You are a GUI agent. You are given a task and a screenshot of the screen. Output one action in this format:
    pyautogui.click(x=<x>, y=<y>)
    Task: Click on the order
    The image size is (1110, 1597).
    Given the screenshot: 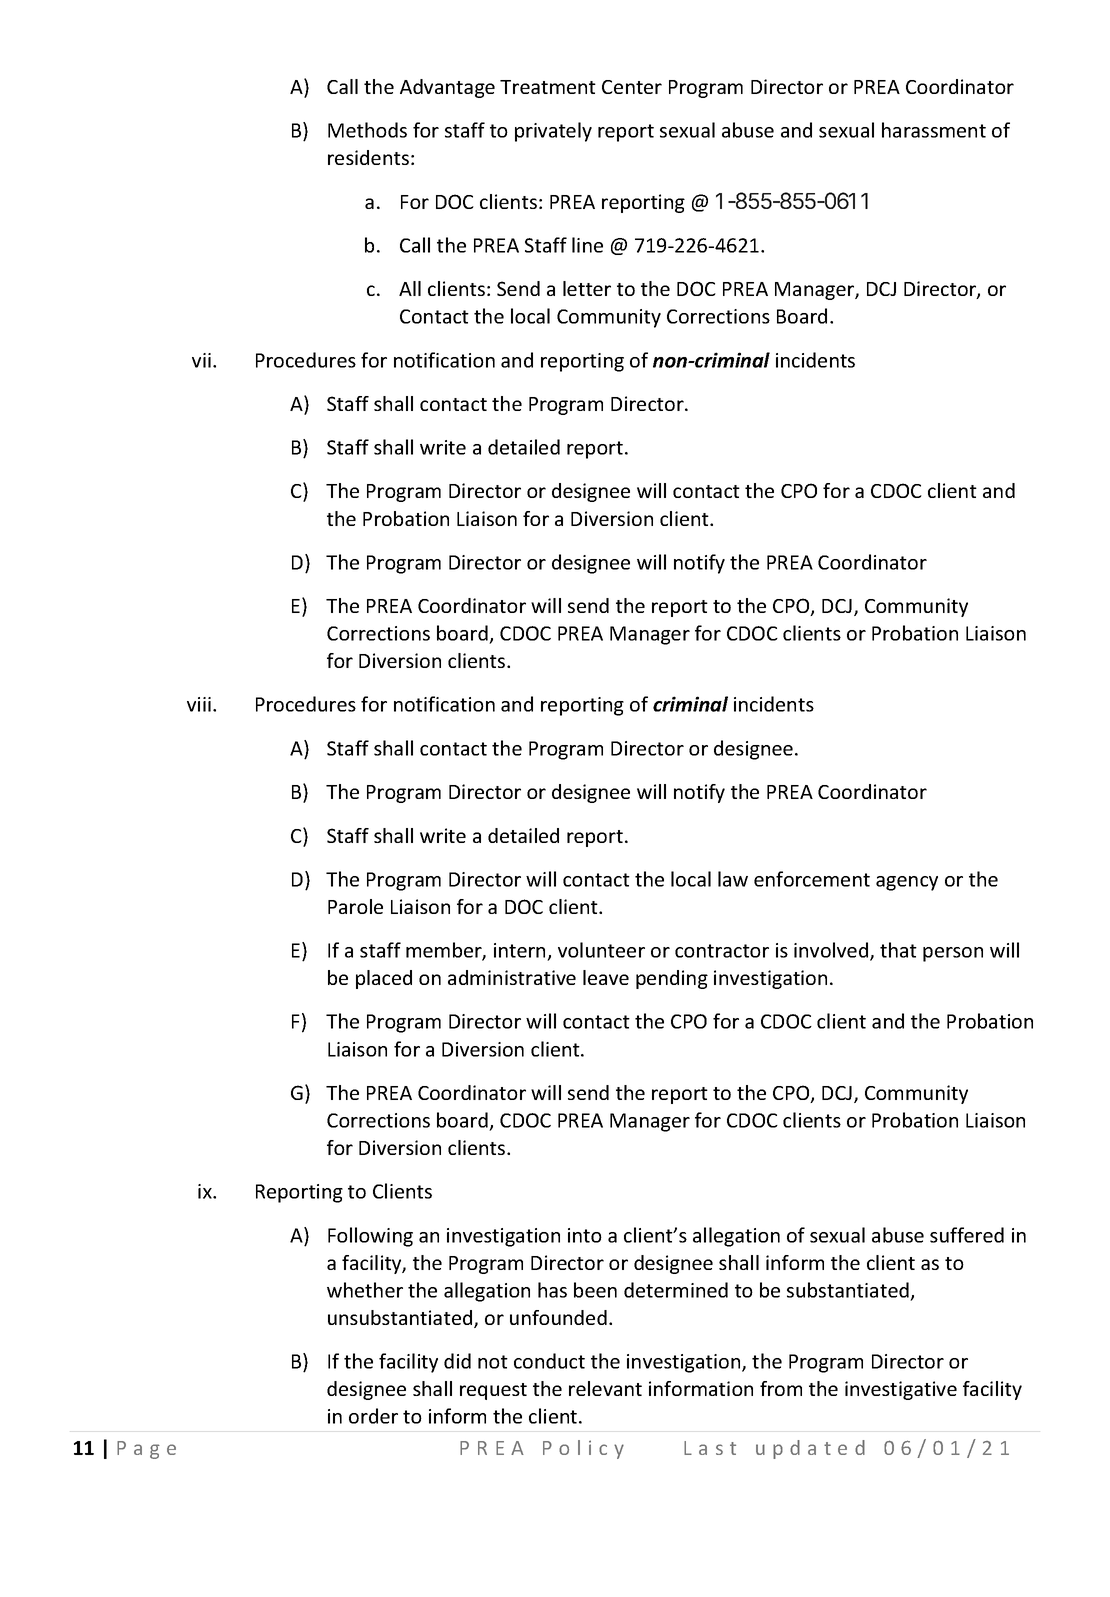 What is the action you would take?
    pyautogui.click(x=373, y=1416)
